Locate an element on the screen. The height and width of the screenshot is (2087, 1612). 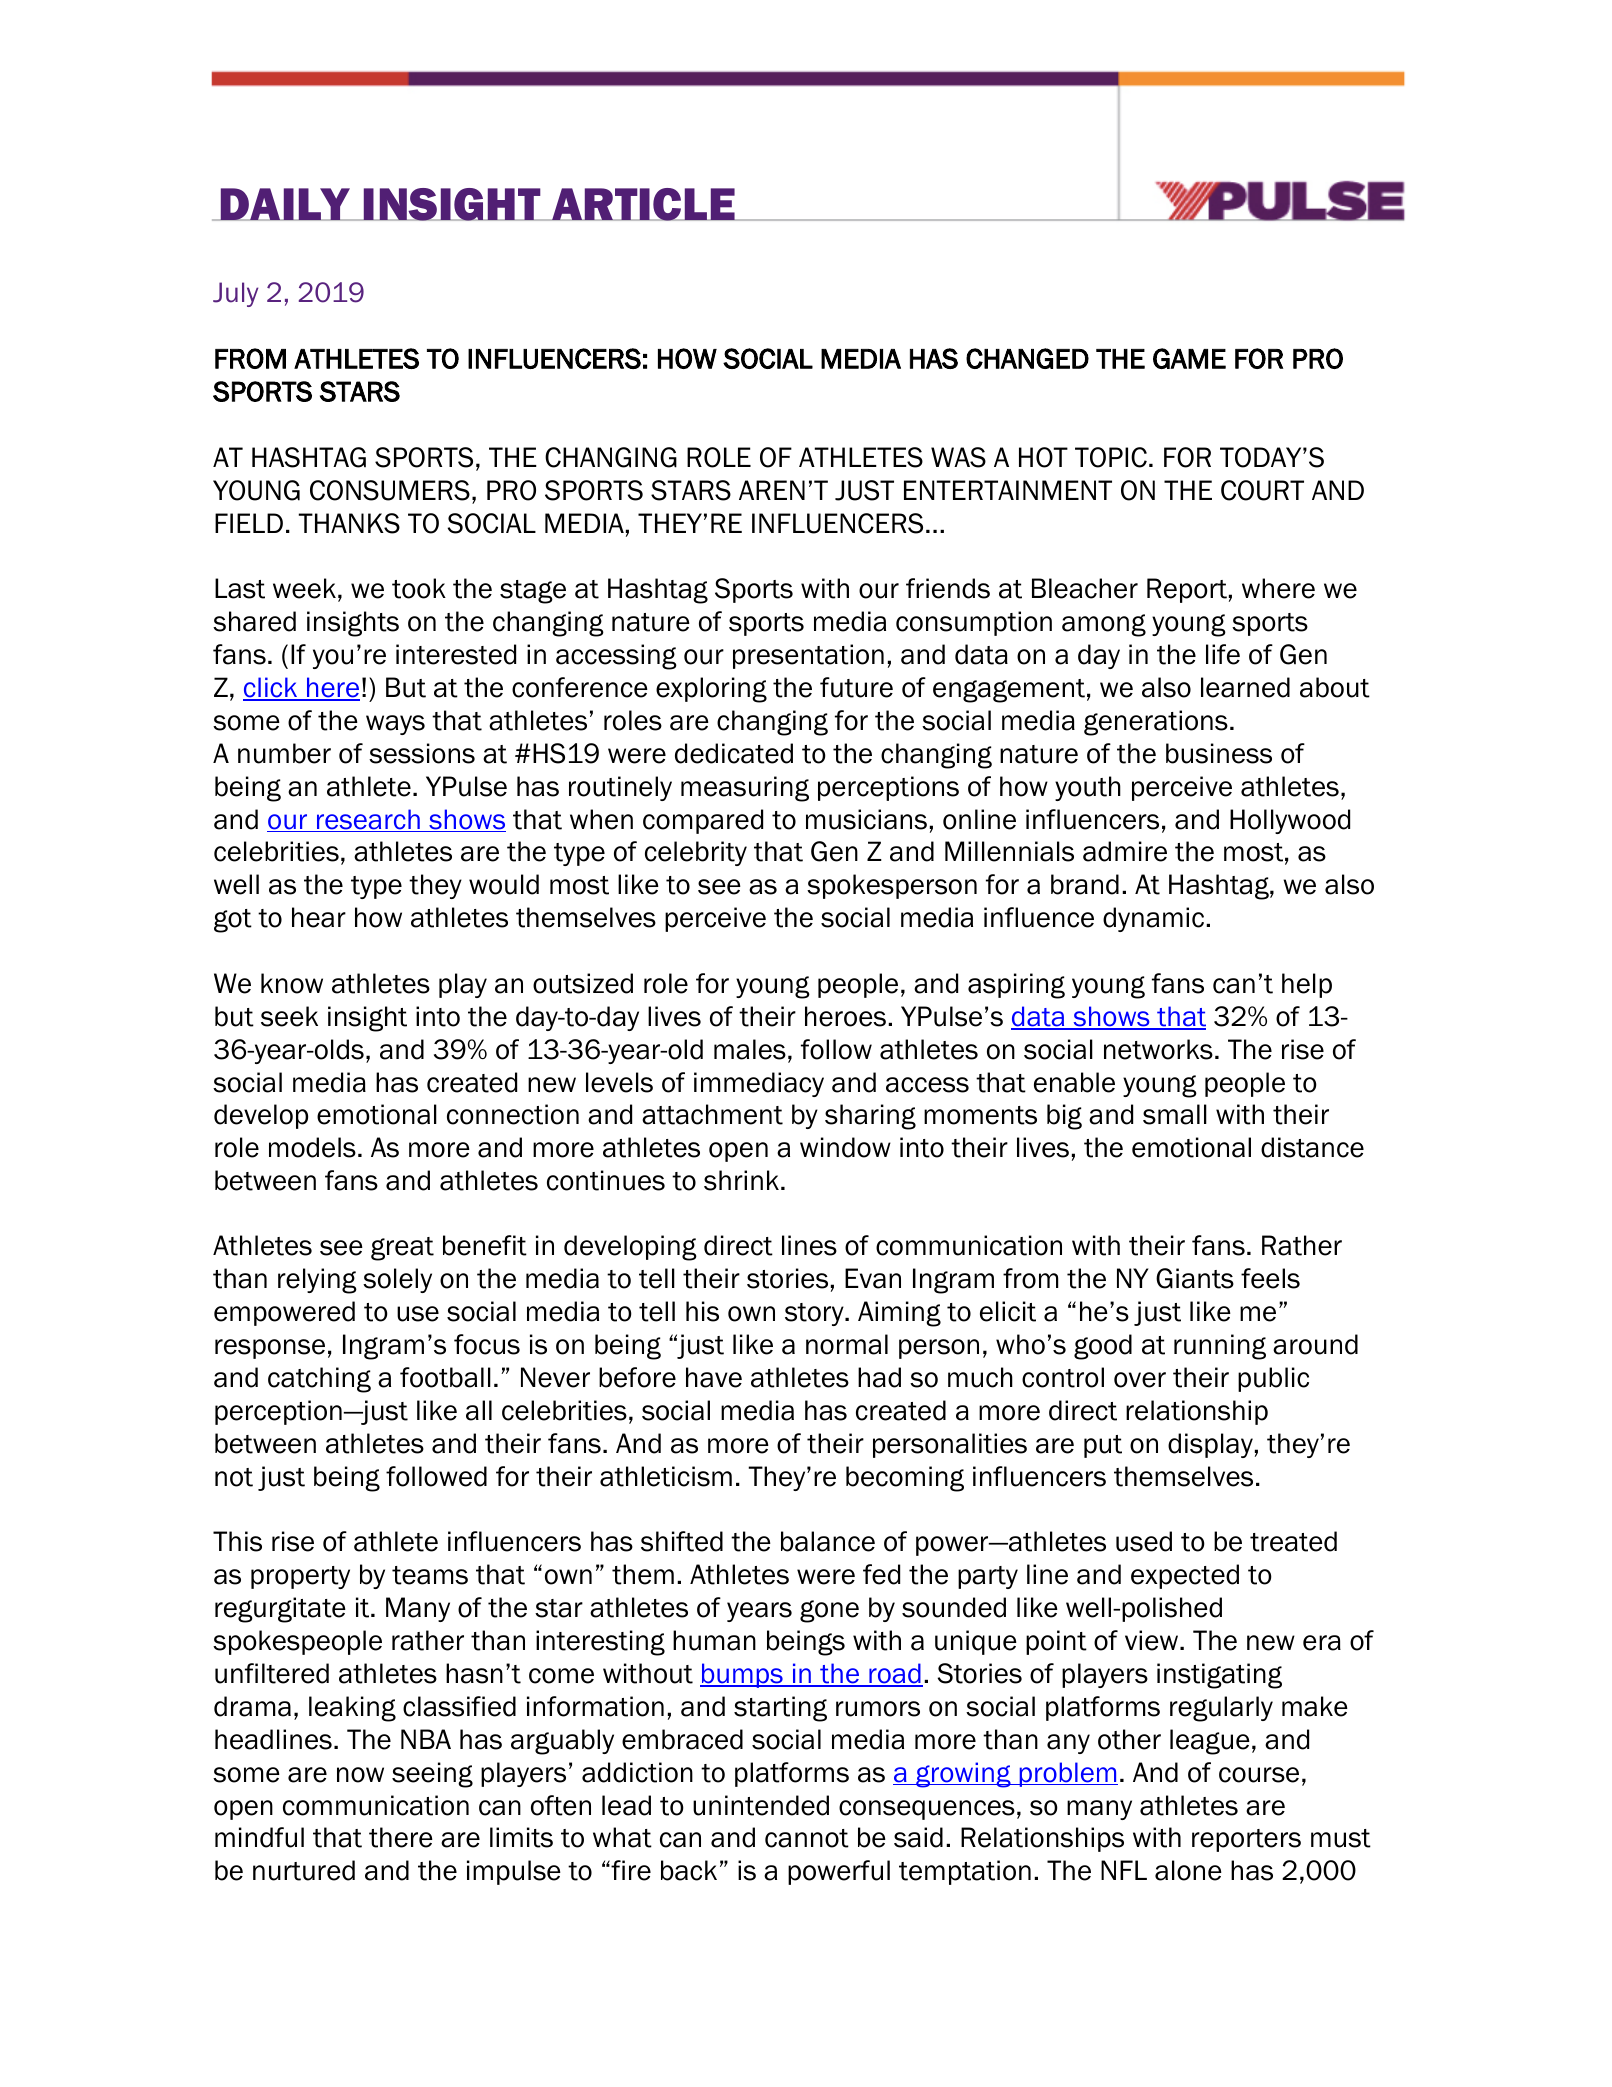
males is located at coordinates (750, 1049).
